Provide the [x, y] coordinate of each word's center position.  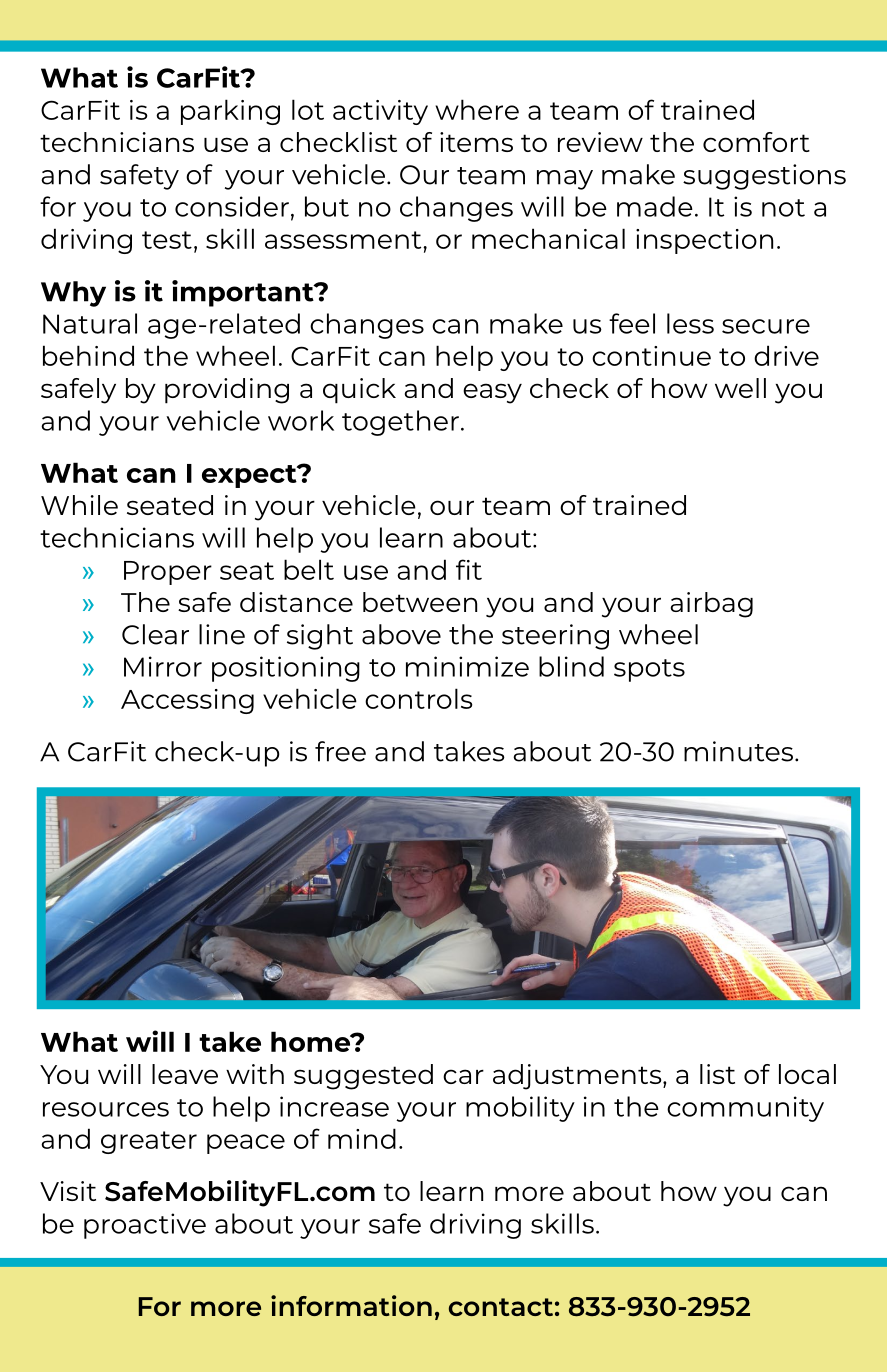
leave [185, 1074]
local [807, 1074]
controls [419, 698]
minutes [740, 751]
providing [227, 391]
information [351, 1305]
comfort [756, 142]
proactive [145, 1226]
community [745, 1109]
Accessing [187, 701]
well [740, 388]
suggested [363, 1077]
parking [230, 112]
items [476, 142]
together [400, 423]
